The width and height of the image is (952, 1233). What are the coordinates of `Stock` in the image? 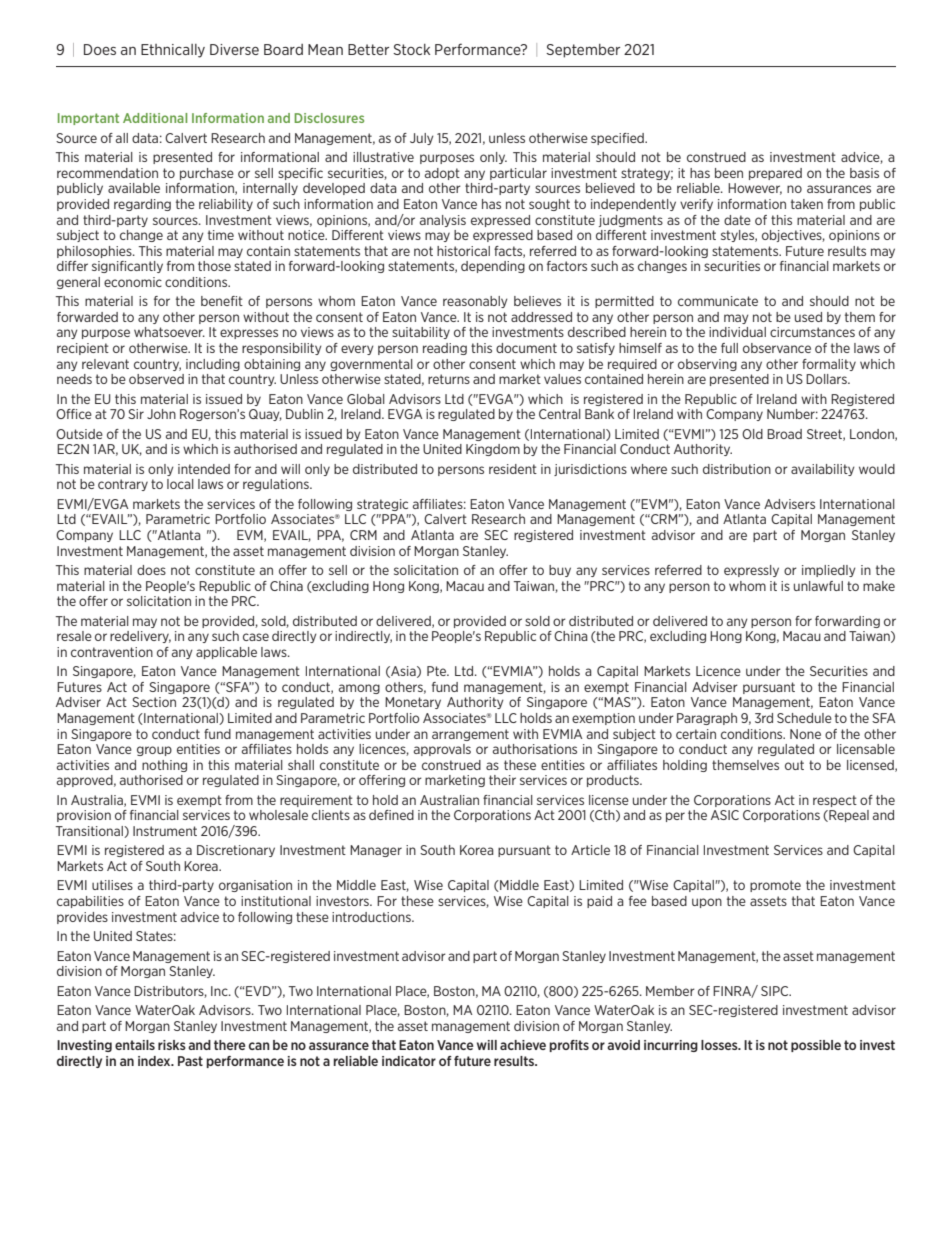 It's located at (411, 49).
